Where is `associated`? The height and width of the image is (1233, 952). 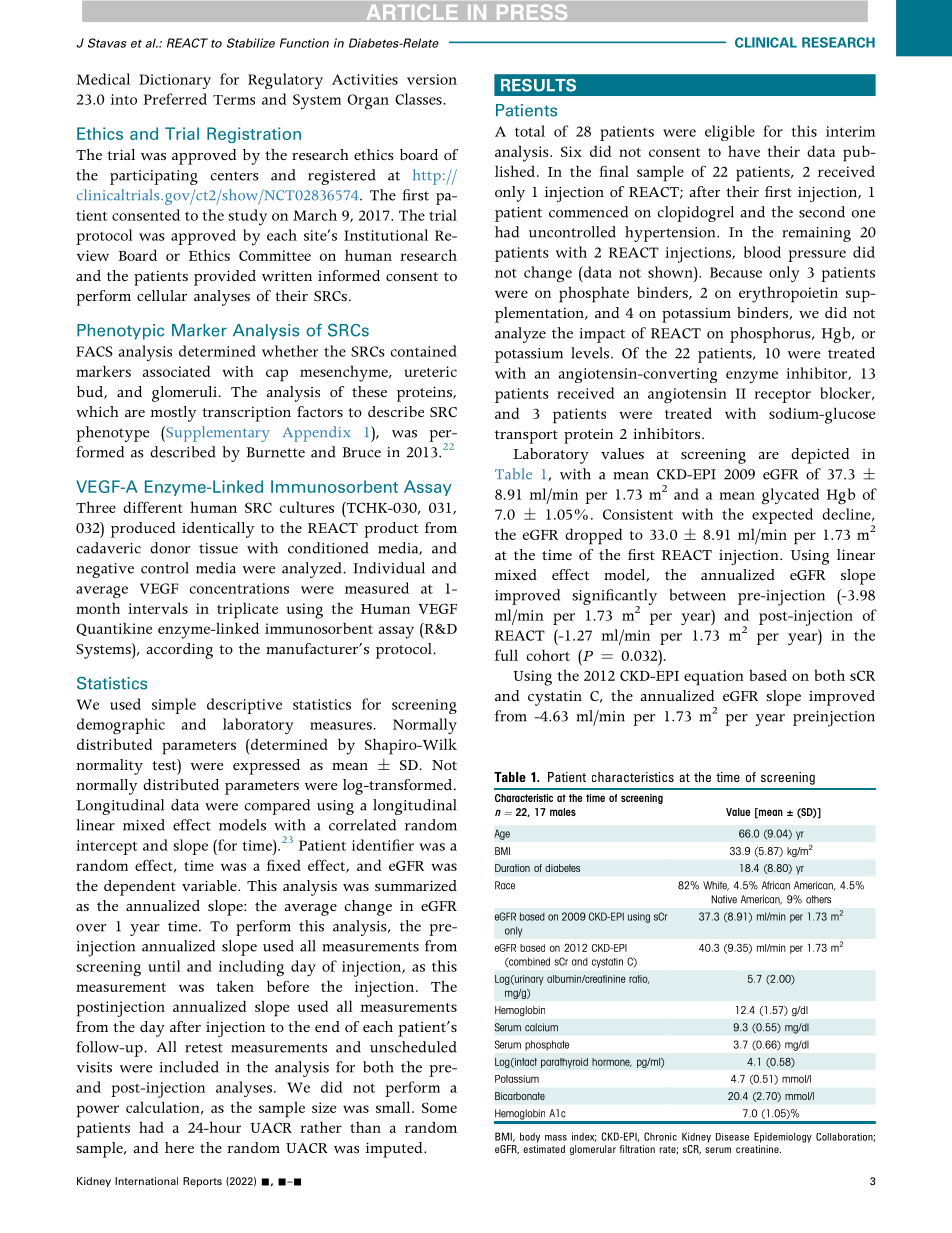 associated is located at coordinates (176, 371).
